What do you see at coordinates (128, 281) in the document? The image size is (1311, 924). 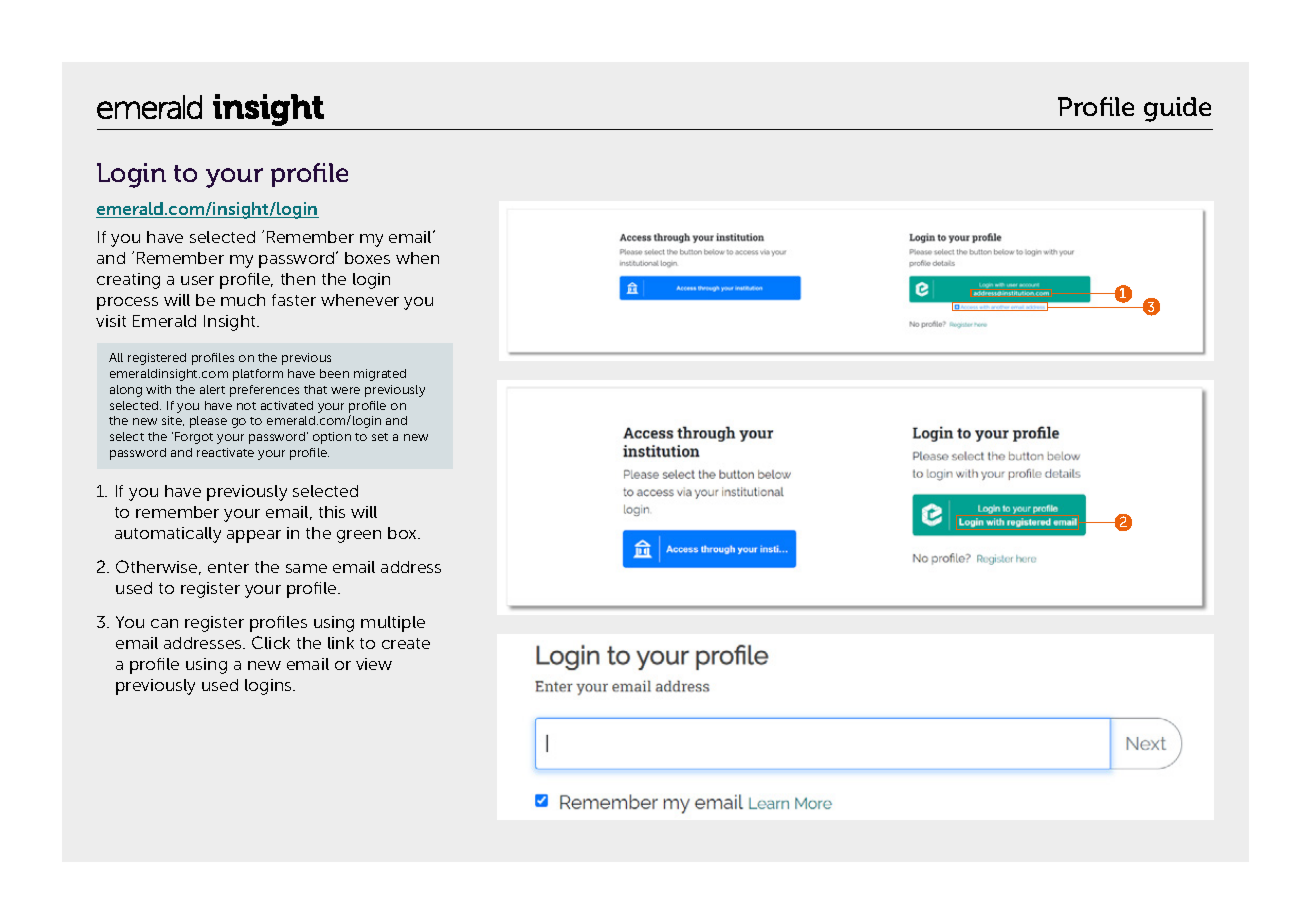 I see `creating` at bounding box center [128, 281].
